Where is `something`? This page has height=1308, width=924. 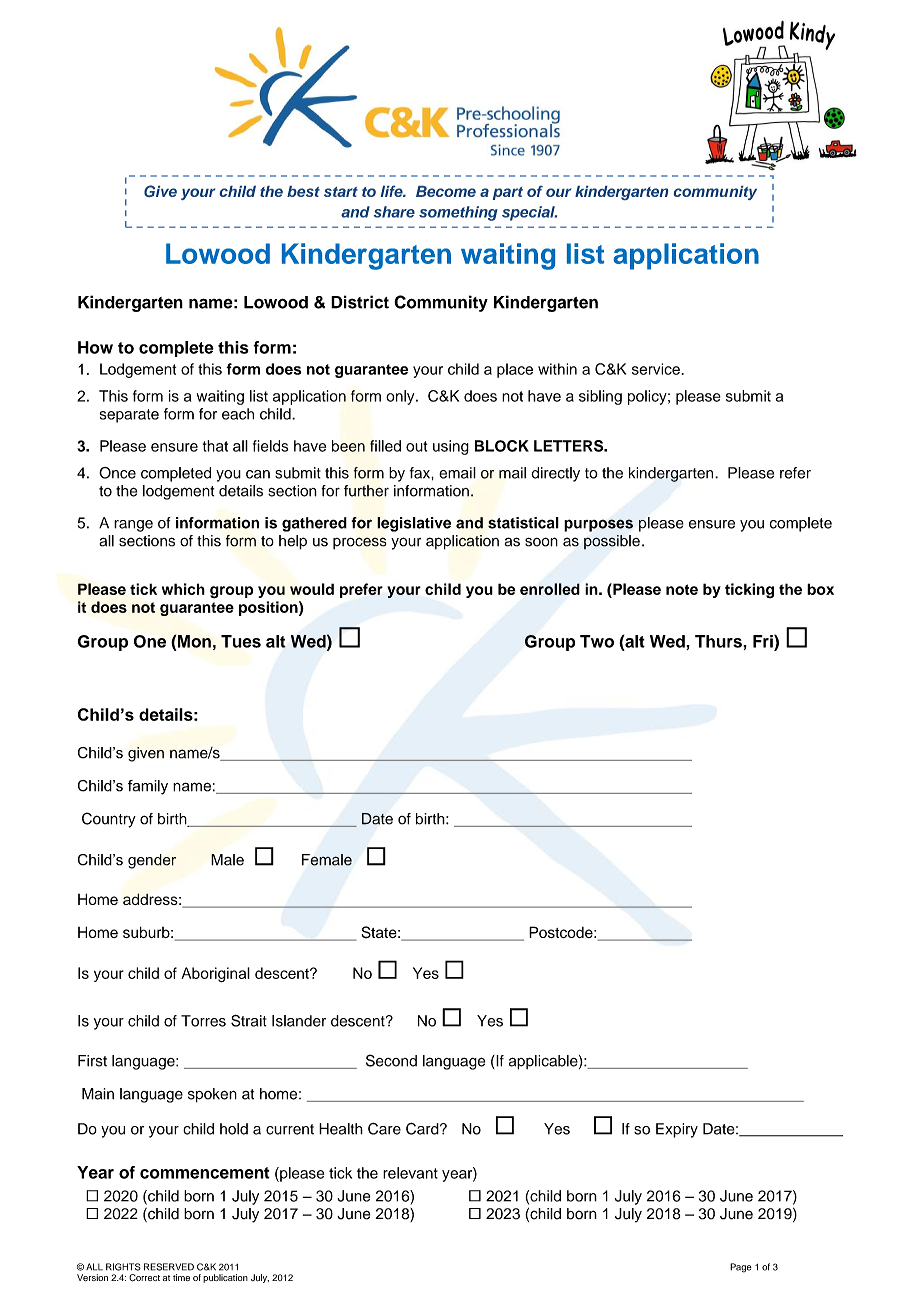 something is located at coordinates (458, 213).
